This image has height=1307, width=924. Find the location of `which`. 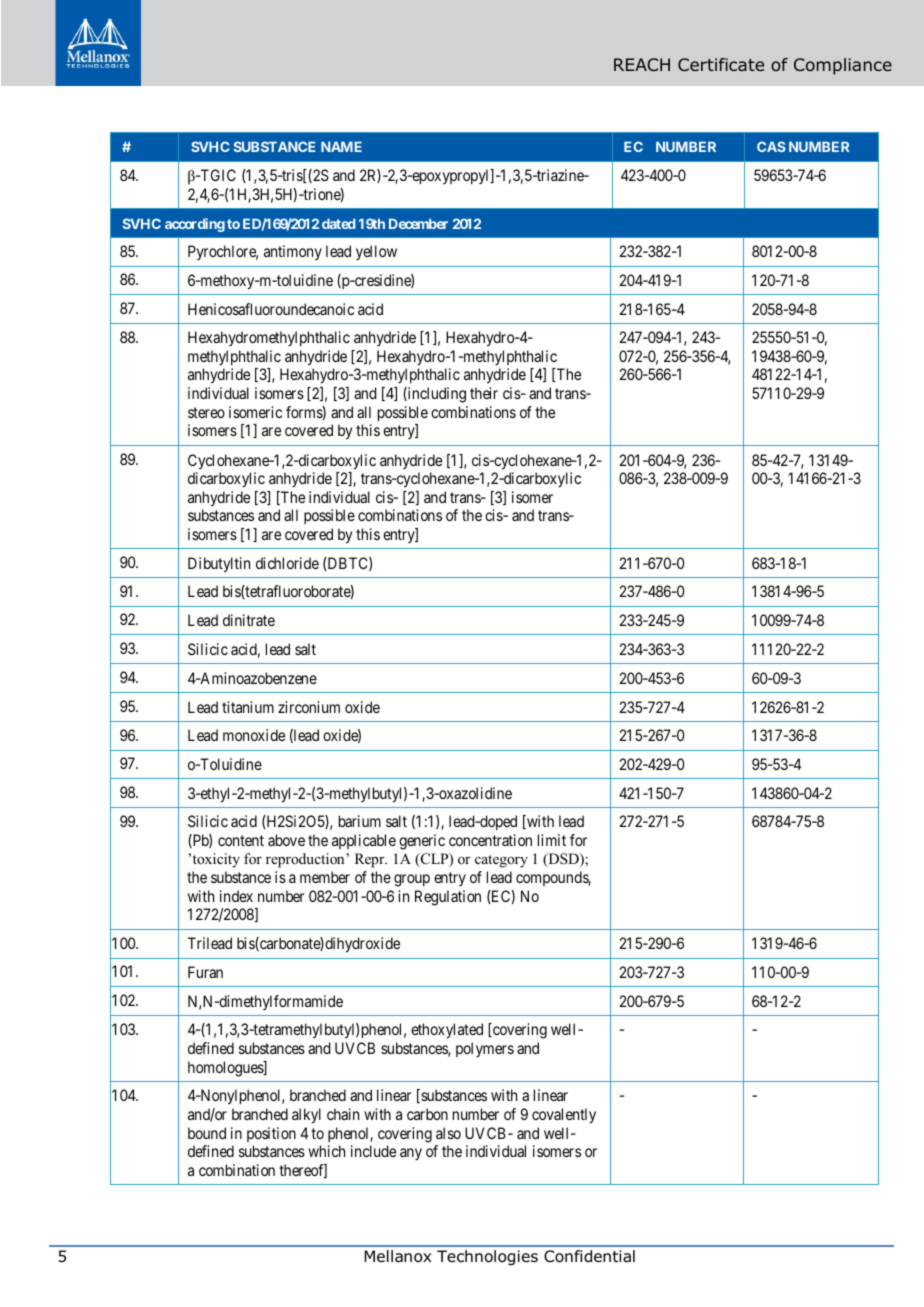

which is located at coordinates (326, 1151).
